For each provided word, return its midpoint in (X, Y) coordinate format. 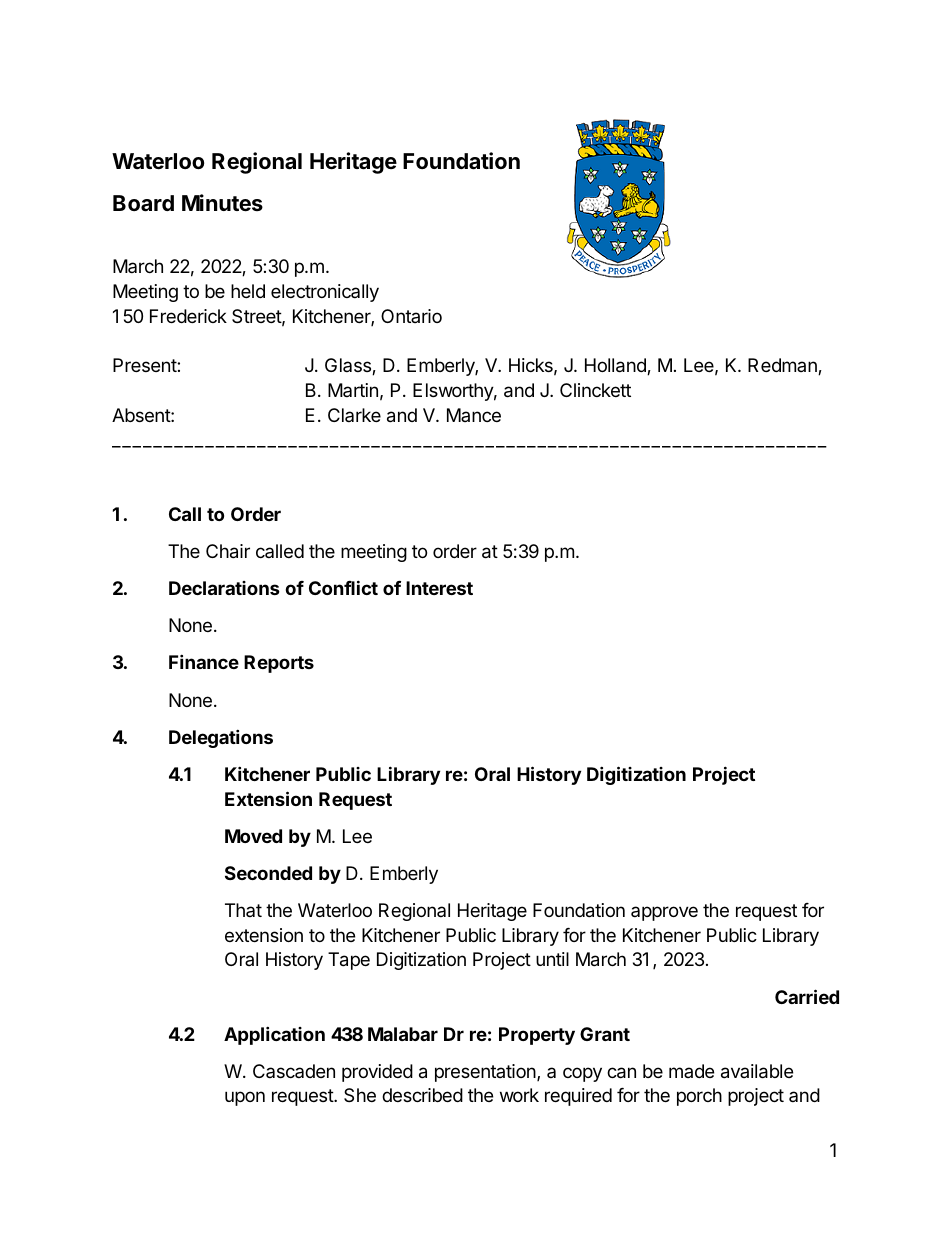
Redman (783, 366)
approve (664, 913)
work (519, 1095)
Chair (228, 551)
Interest (439, 588)
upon (245, 1098)
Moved (253, 836)
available (757, 1071)
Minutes (222, 203)
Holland (616, 366)
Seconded (268, 873)
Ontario (411, 316)
